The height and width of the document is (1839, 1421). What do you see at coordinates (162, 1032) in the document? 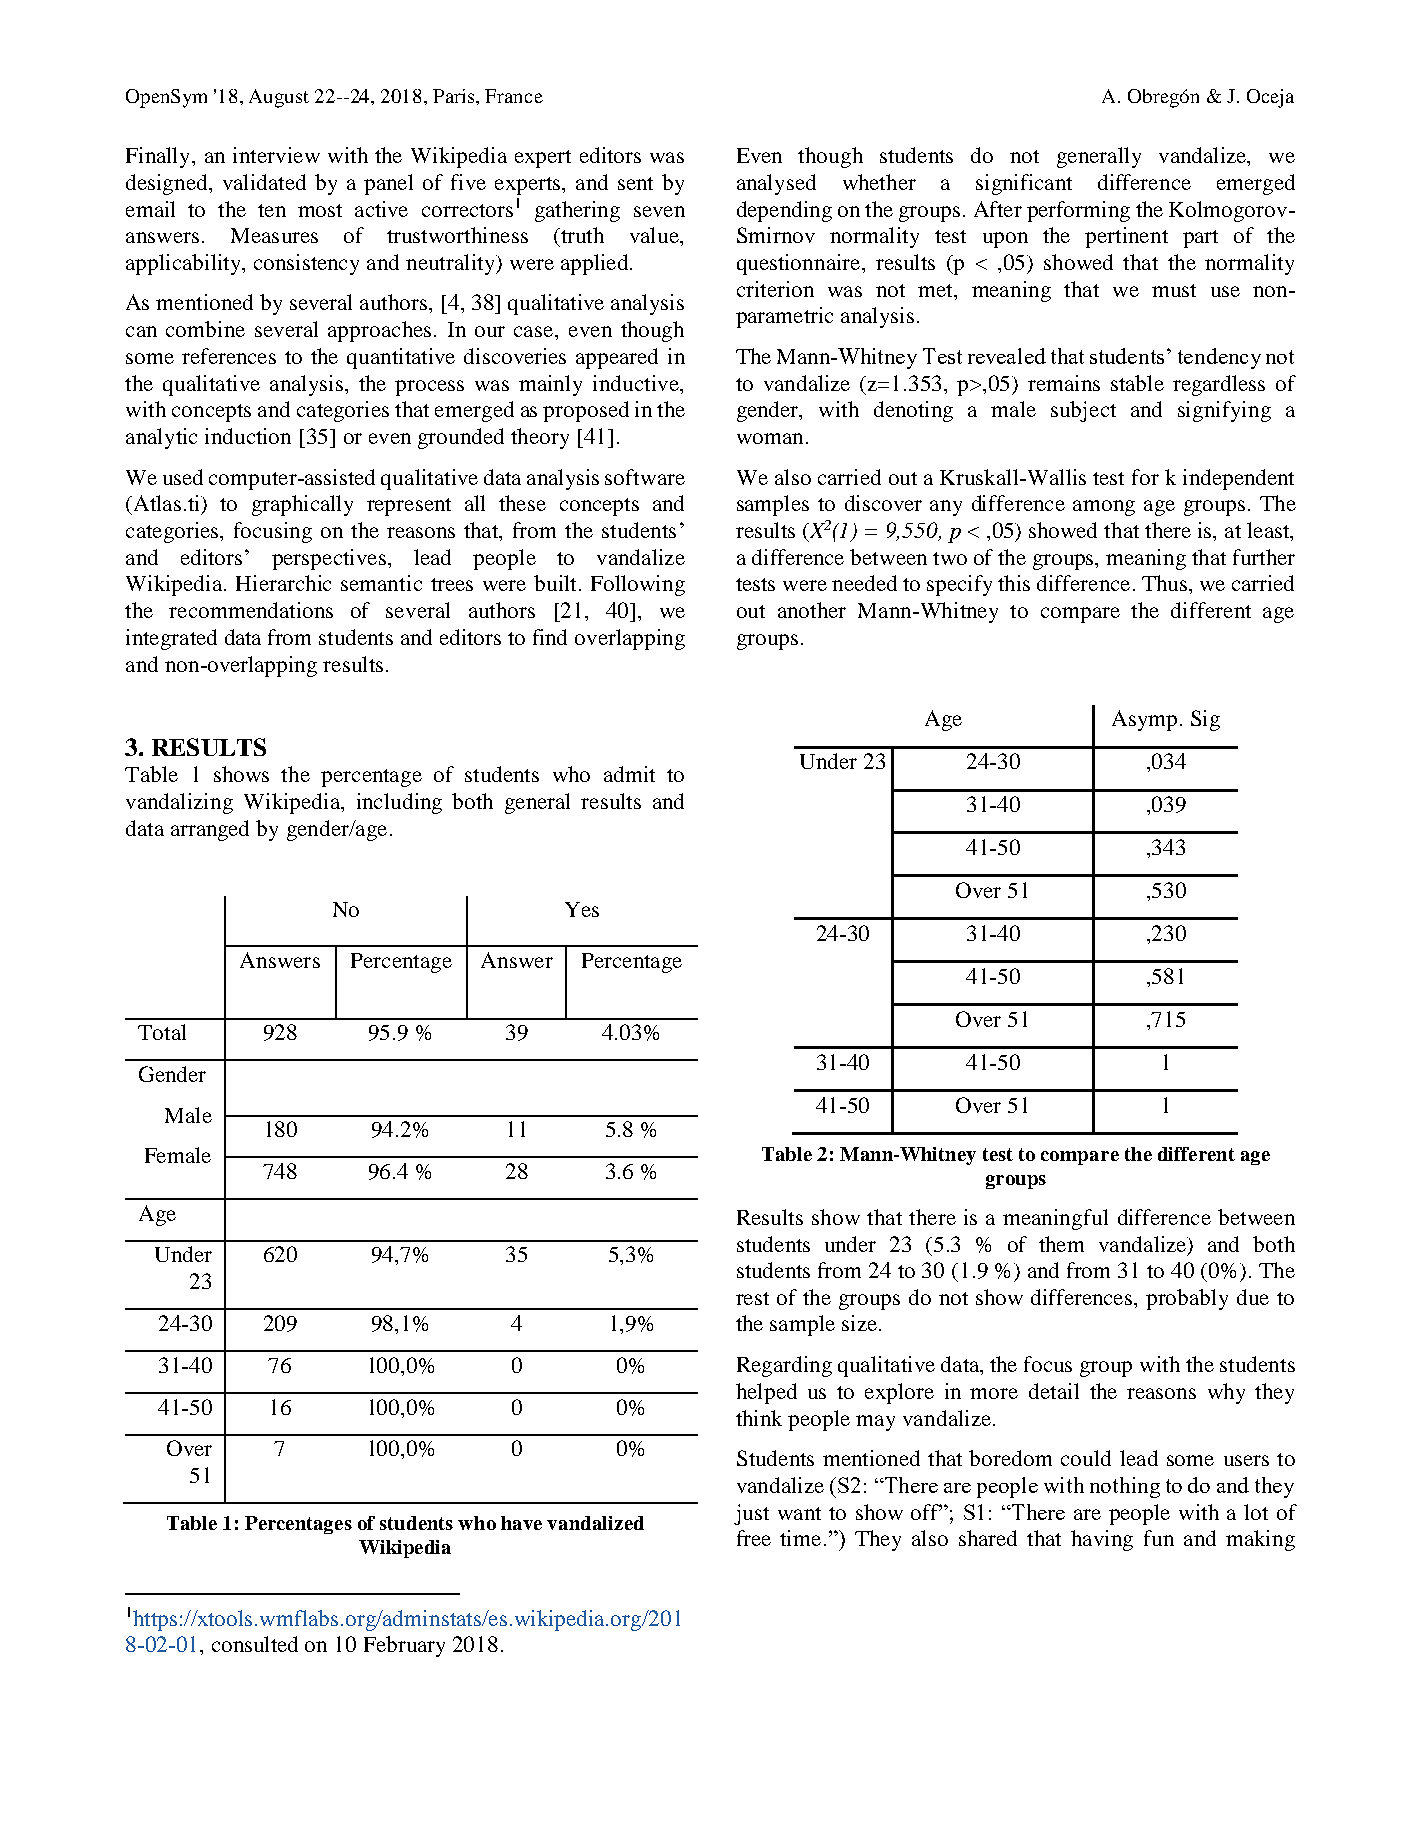
I see `Total` at bounding box center [162, 1032].
